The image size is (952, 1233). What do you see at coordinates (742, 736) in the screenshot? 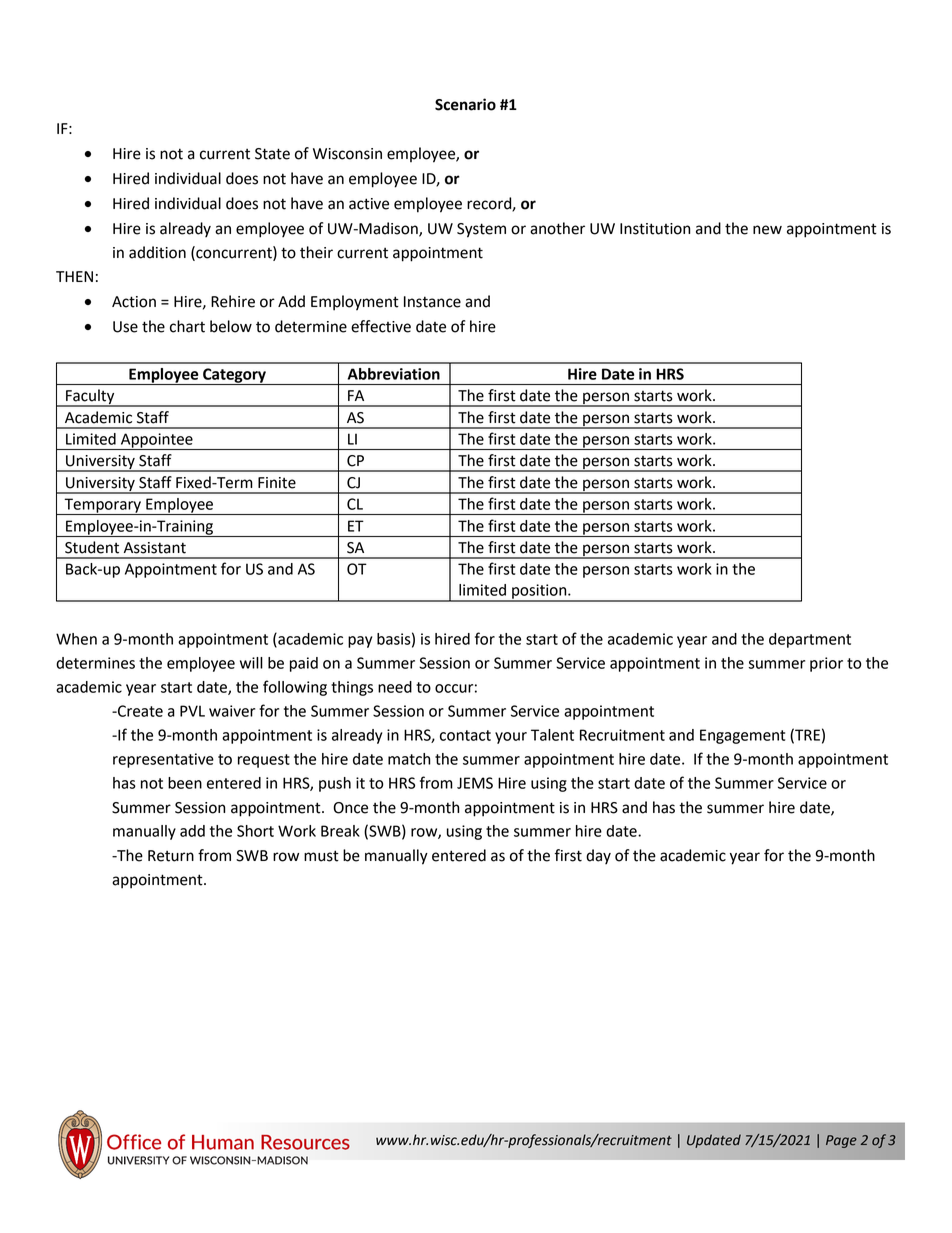
I see `Engagement` at bounding box center [742, 736].
